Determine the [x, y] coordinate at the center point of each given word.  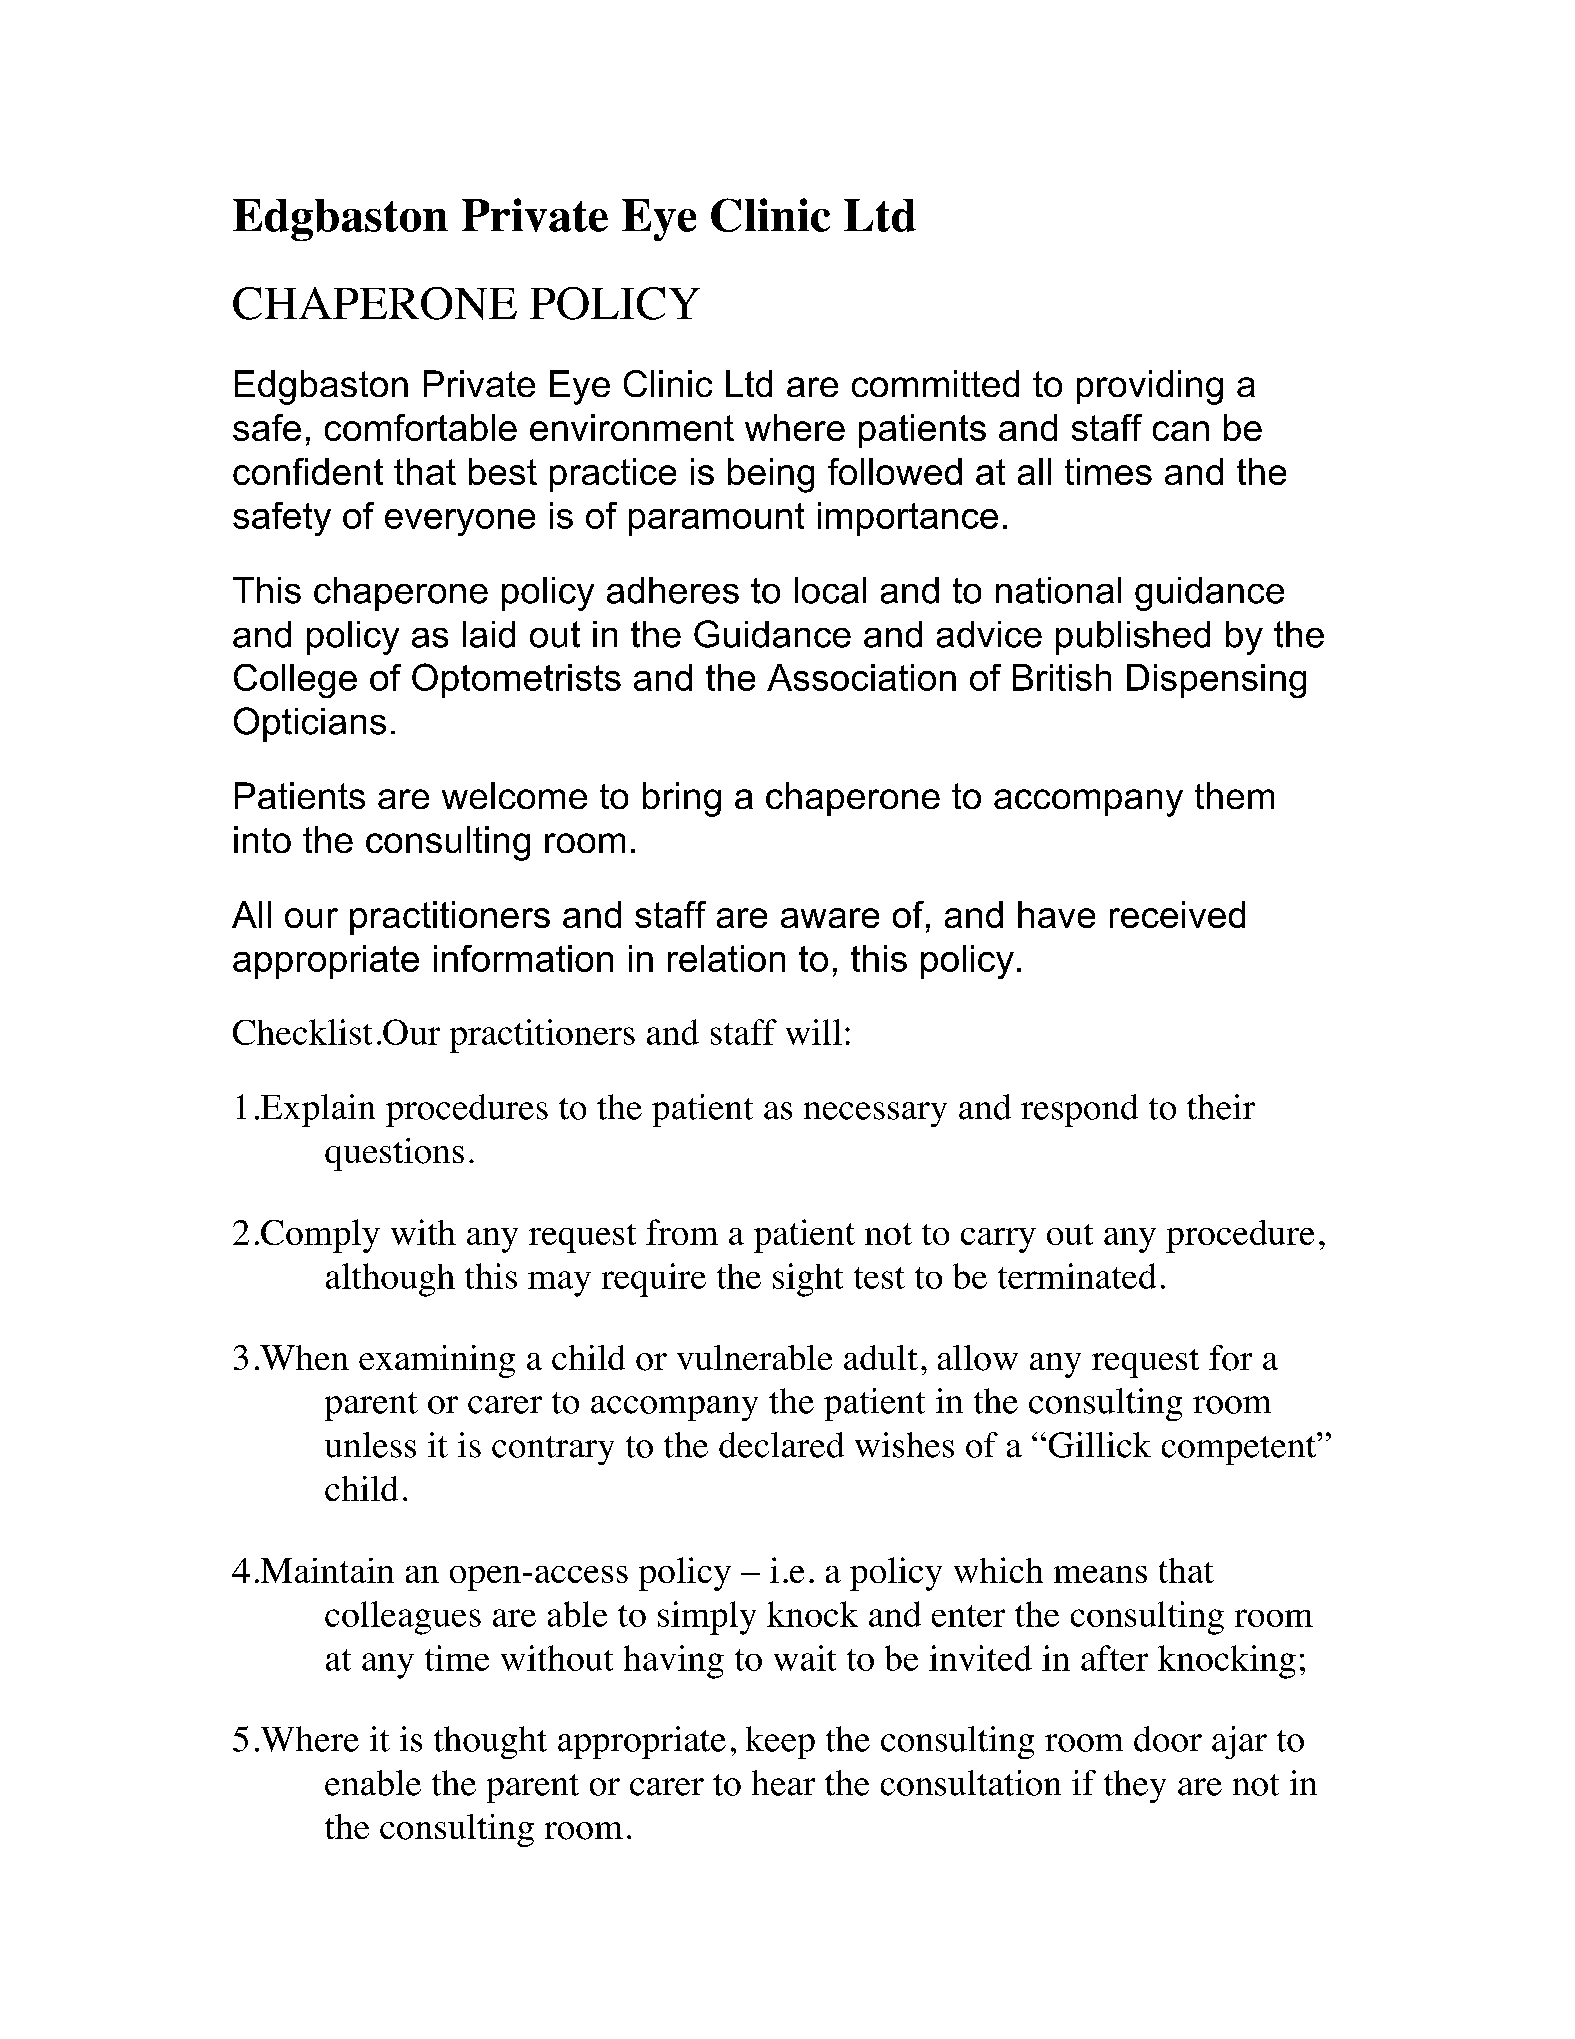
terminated [1077, 1276]
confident [308, 471]
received [1177, 914]
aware [830, 918]
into [262, 839]
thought [490, 1742]
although [390, 1280]
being [771, 475]
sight [808, 1280]
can [1181, 431]
